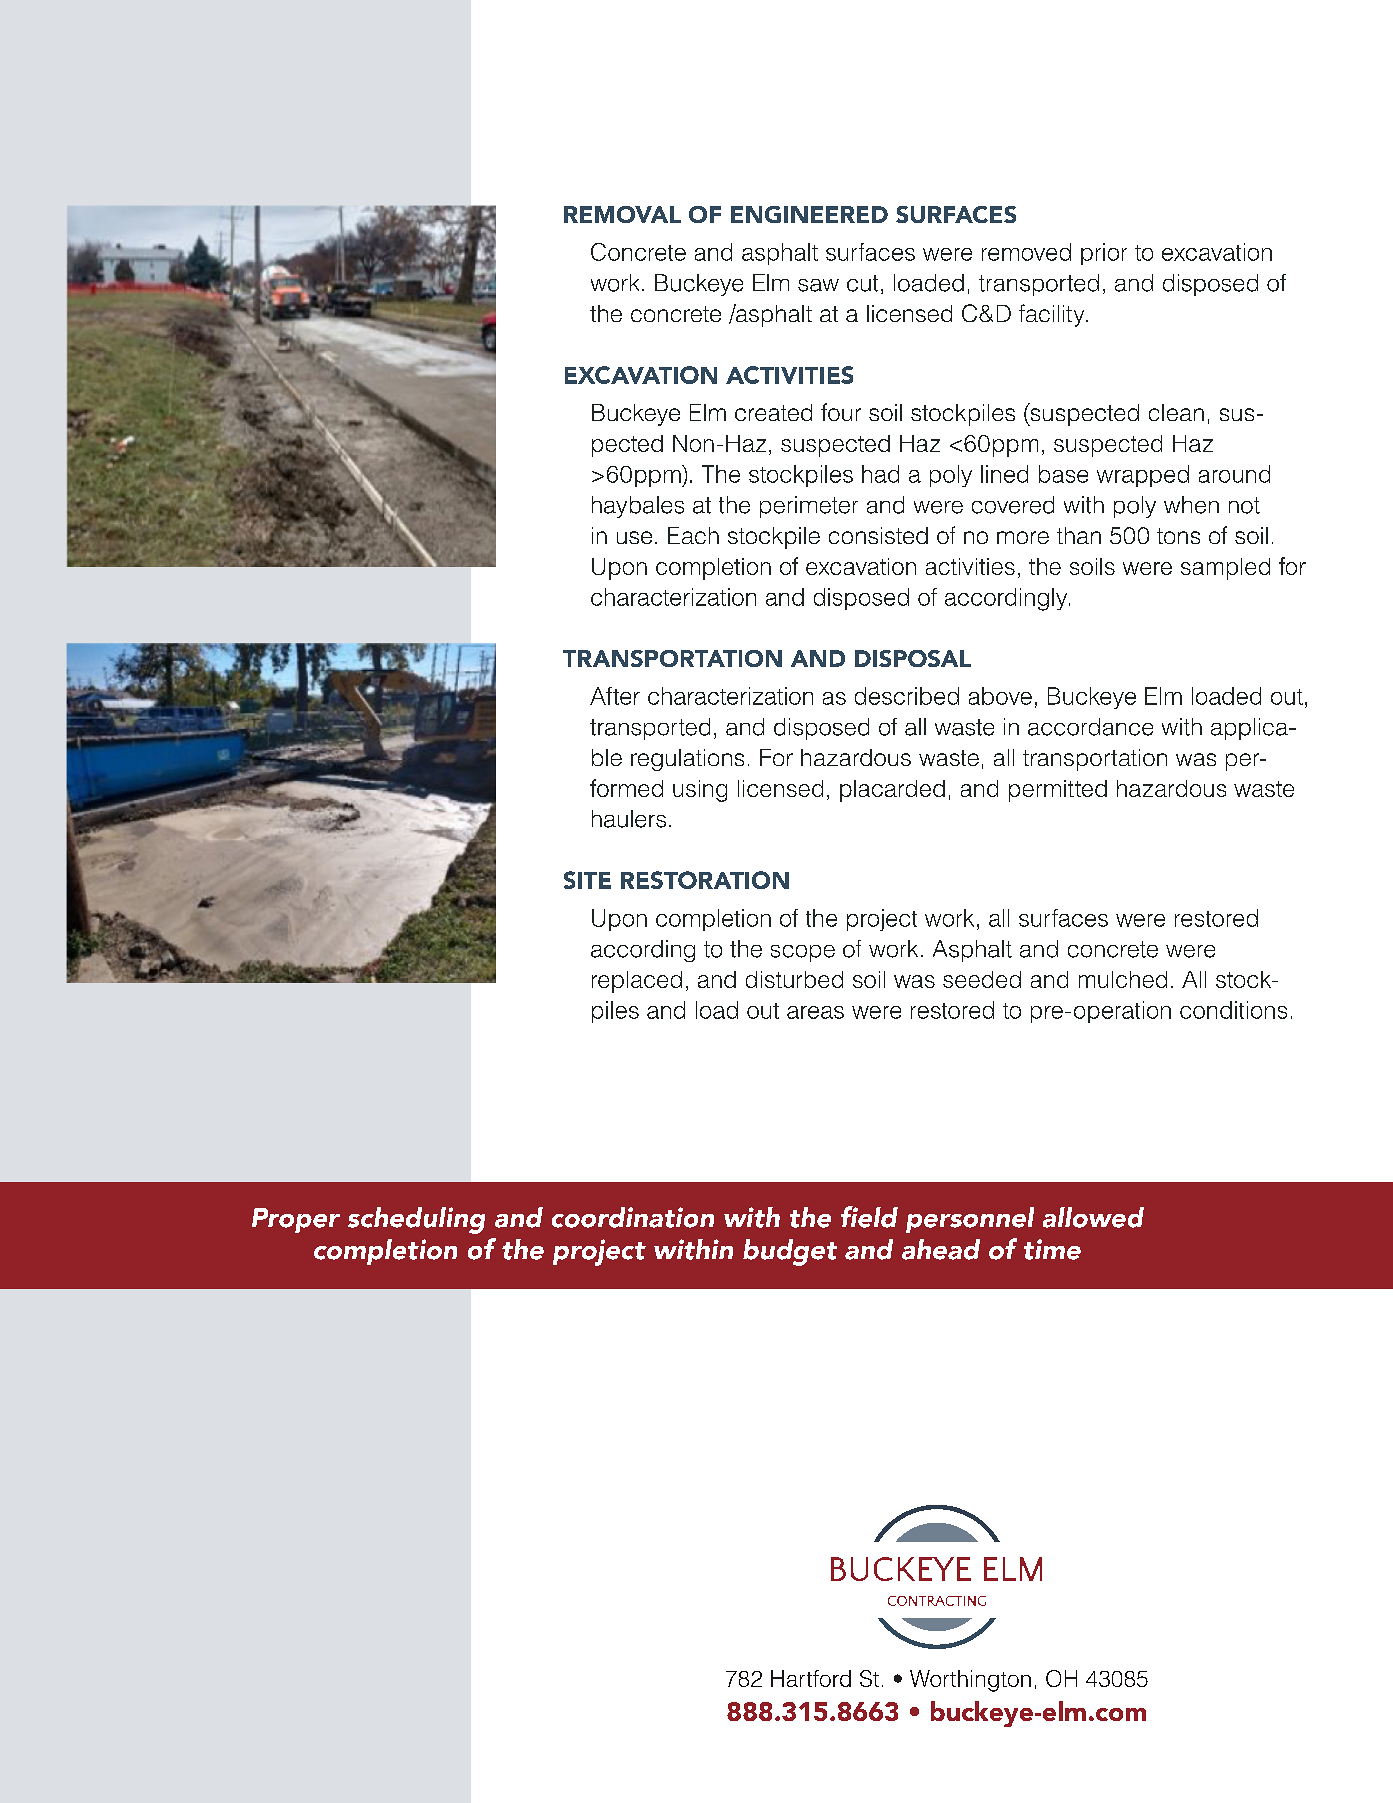  What do you see at coordinates (1123, 979) in the image?
I see `mulched` at bounding box center [1123, 979].
